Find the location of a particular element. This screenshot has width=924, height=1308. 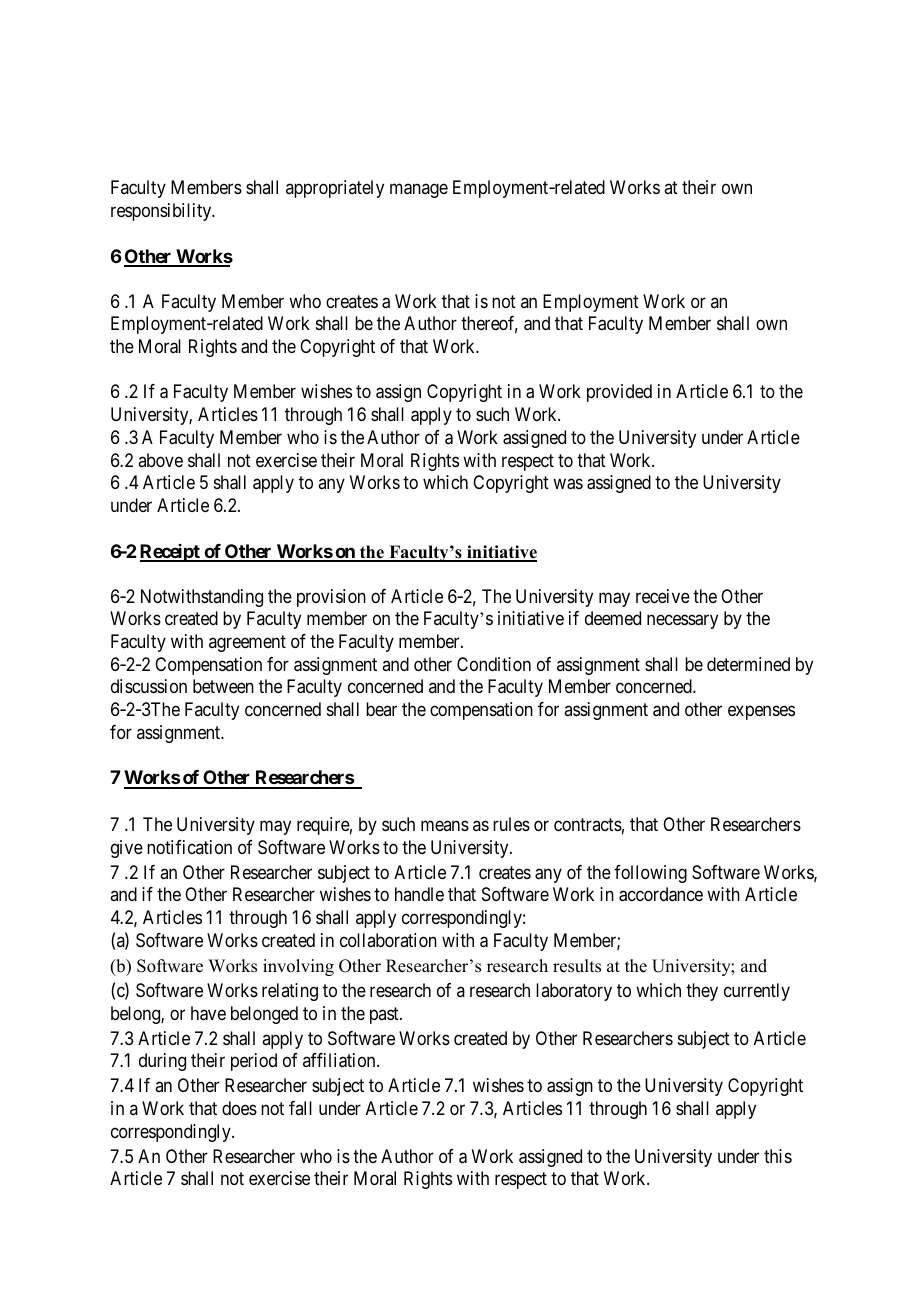

Condition is located at coordinates (494, 664).
